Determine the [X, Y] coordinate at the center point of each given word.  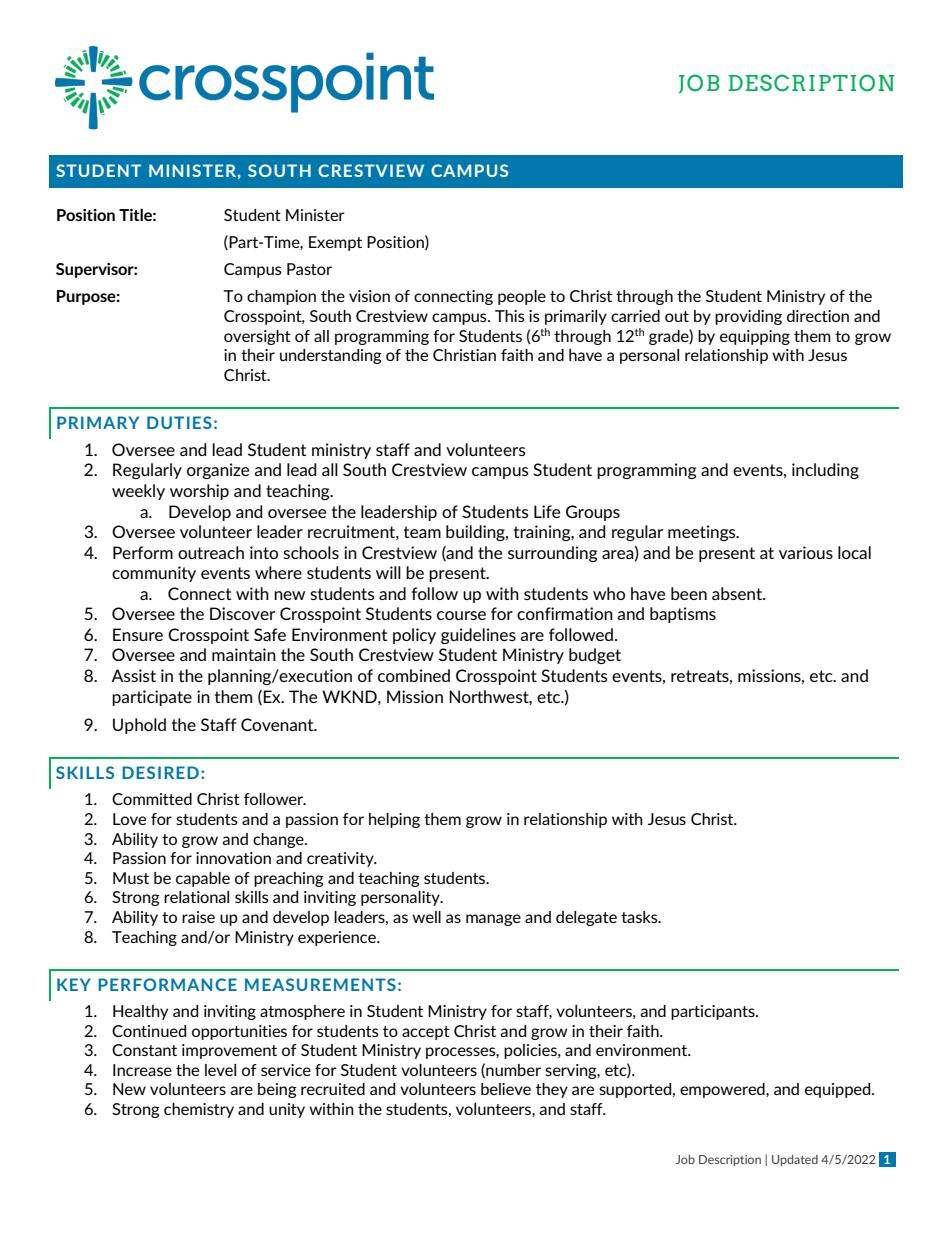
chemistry [199, 1110]
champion [281, 297]
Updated [795, 1160]
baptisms [683, 615]
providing [748, 317]
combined [414, 675]
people [522, 297]
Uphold [139, 726]
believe [506, 1089]
